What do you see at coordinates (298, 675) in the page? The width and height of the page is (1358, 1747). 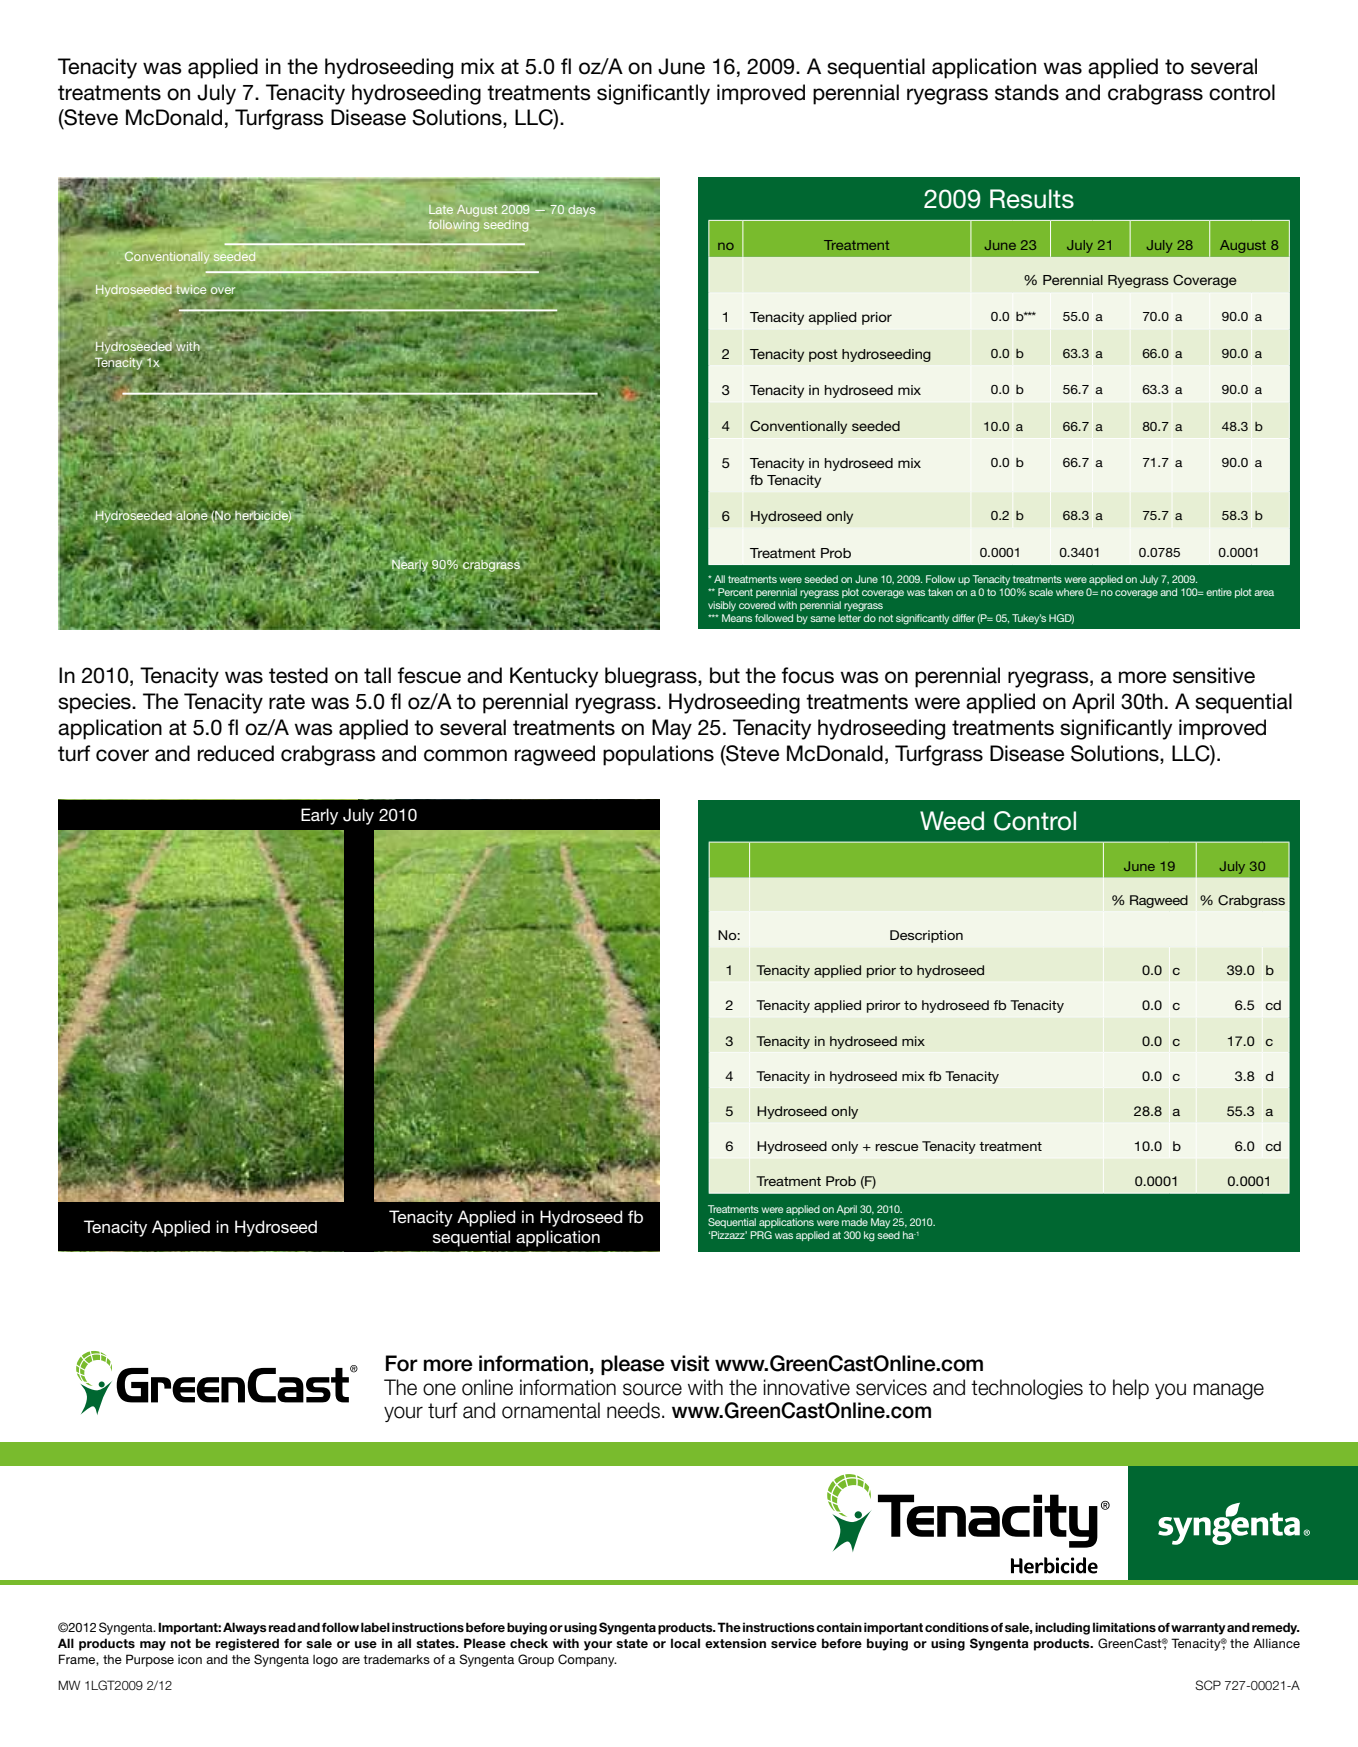 I see `tested` at bounding box center [298, 675].
